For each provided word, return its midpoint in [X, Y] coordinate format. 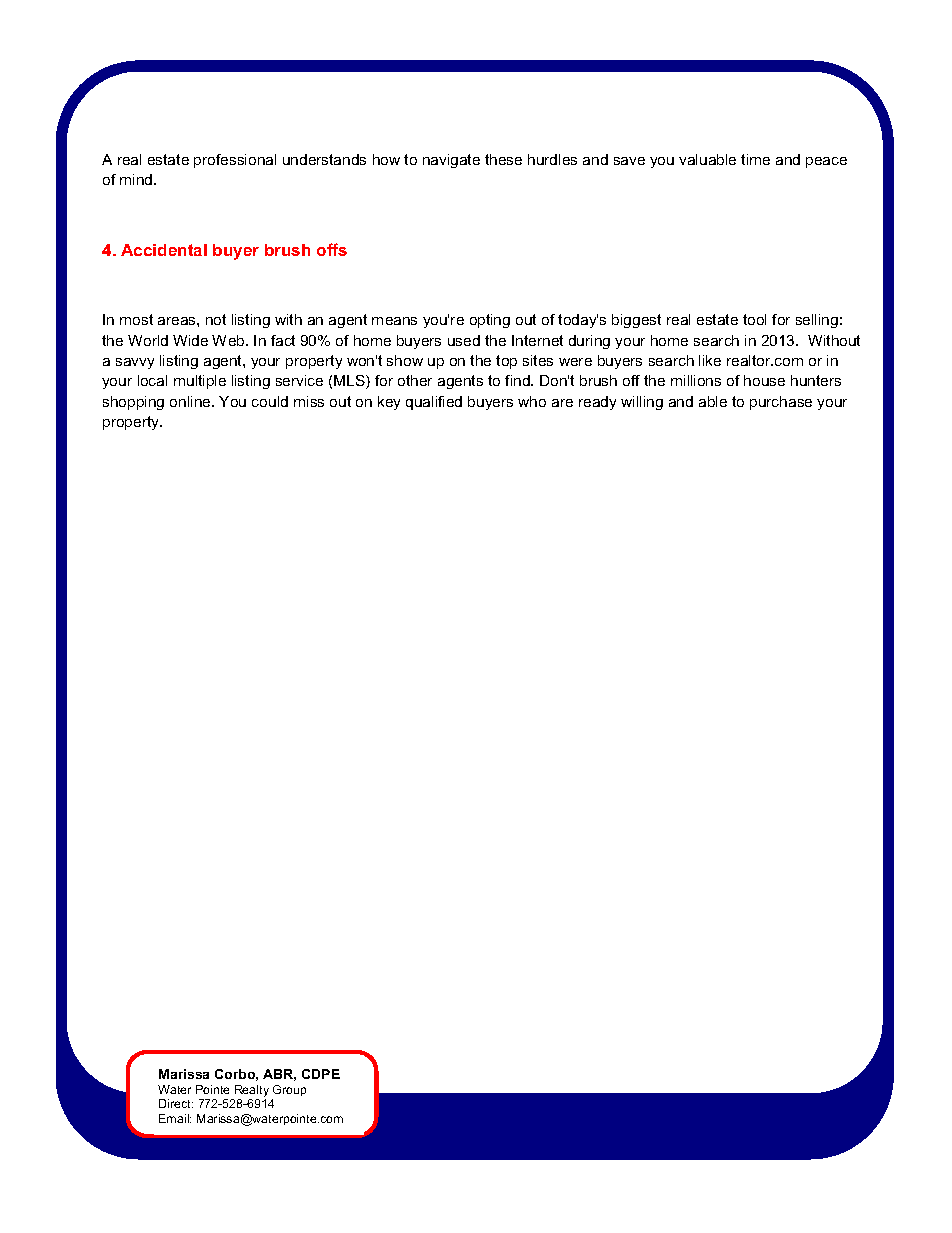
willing [642, 403]
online [191, 401]
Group [289, 1090]
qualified [434, 403]
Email [175, 1118]
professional [235, 161]
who [532, 401]
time [755, 159]
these [503, 159]
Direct [176, 1103]
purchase [781, 403]
